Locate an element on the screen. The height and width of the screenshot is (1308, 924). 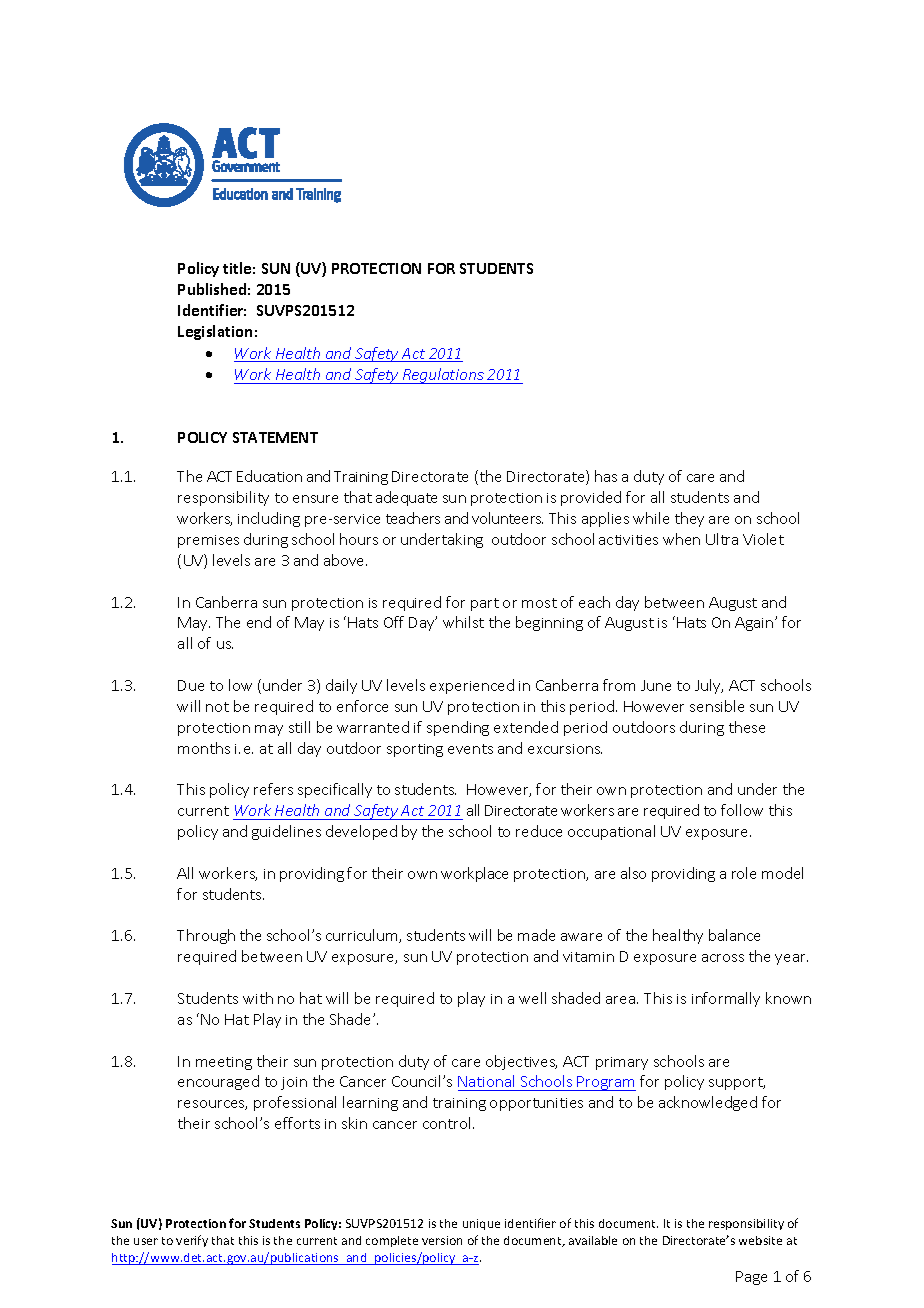
website is located at coordinates (760, 1240).
